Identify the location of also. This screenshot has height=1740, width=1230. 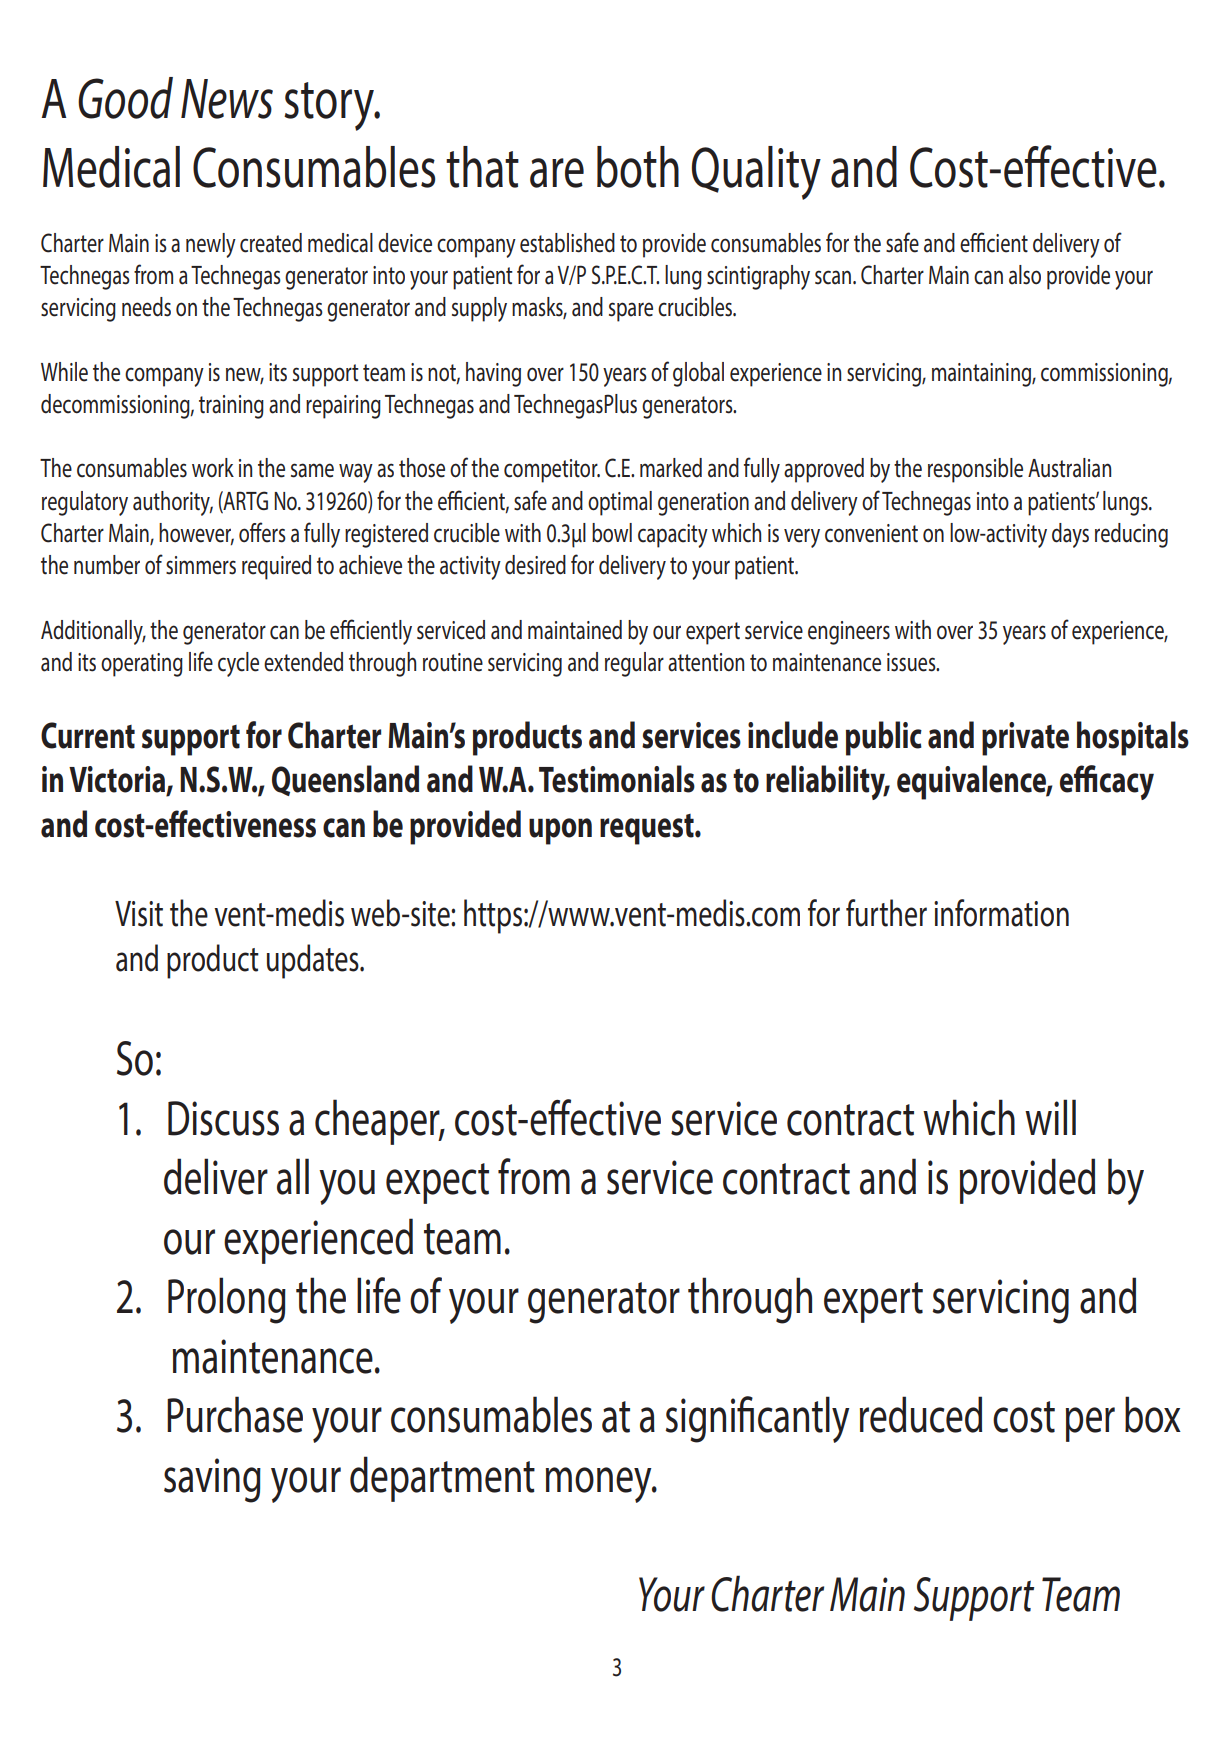
(1025, 275).
